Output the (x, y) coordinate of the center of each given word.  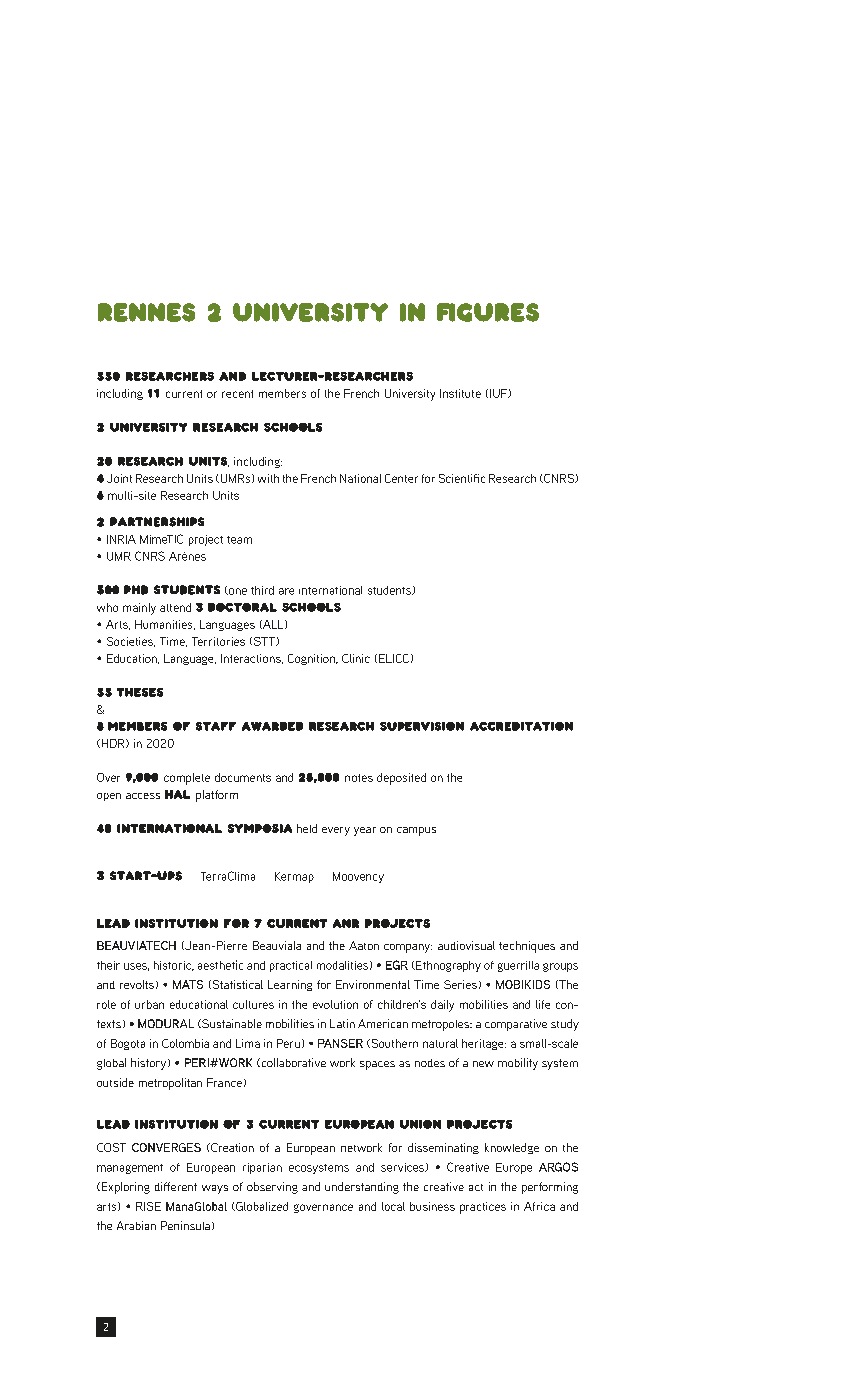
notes (359, 778)
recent (237, 394)
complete (187, 779)
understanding (362, 1188)
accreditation (521, 726)
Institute (460, 393)
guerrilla (518, 966)
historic (174, 966)
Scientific (462, 478)
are (286, 591)
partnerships (157, 522)
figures (488, 312)
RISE (148, 1206)
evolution (335, 1004)
